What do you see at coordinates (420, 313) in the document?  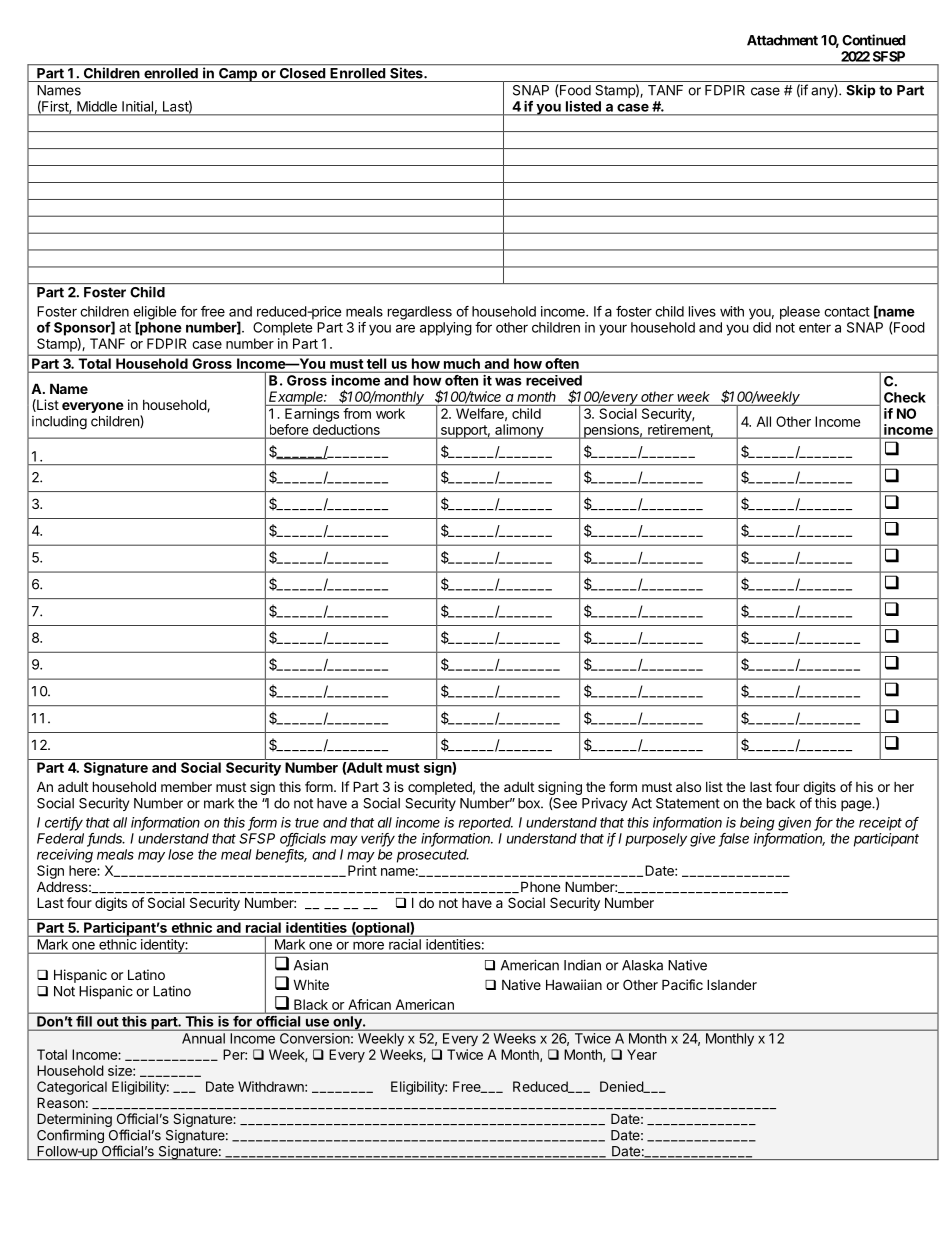 I see `regardless` at bounding box center [420, 313].
